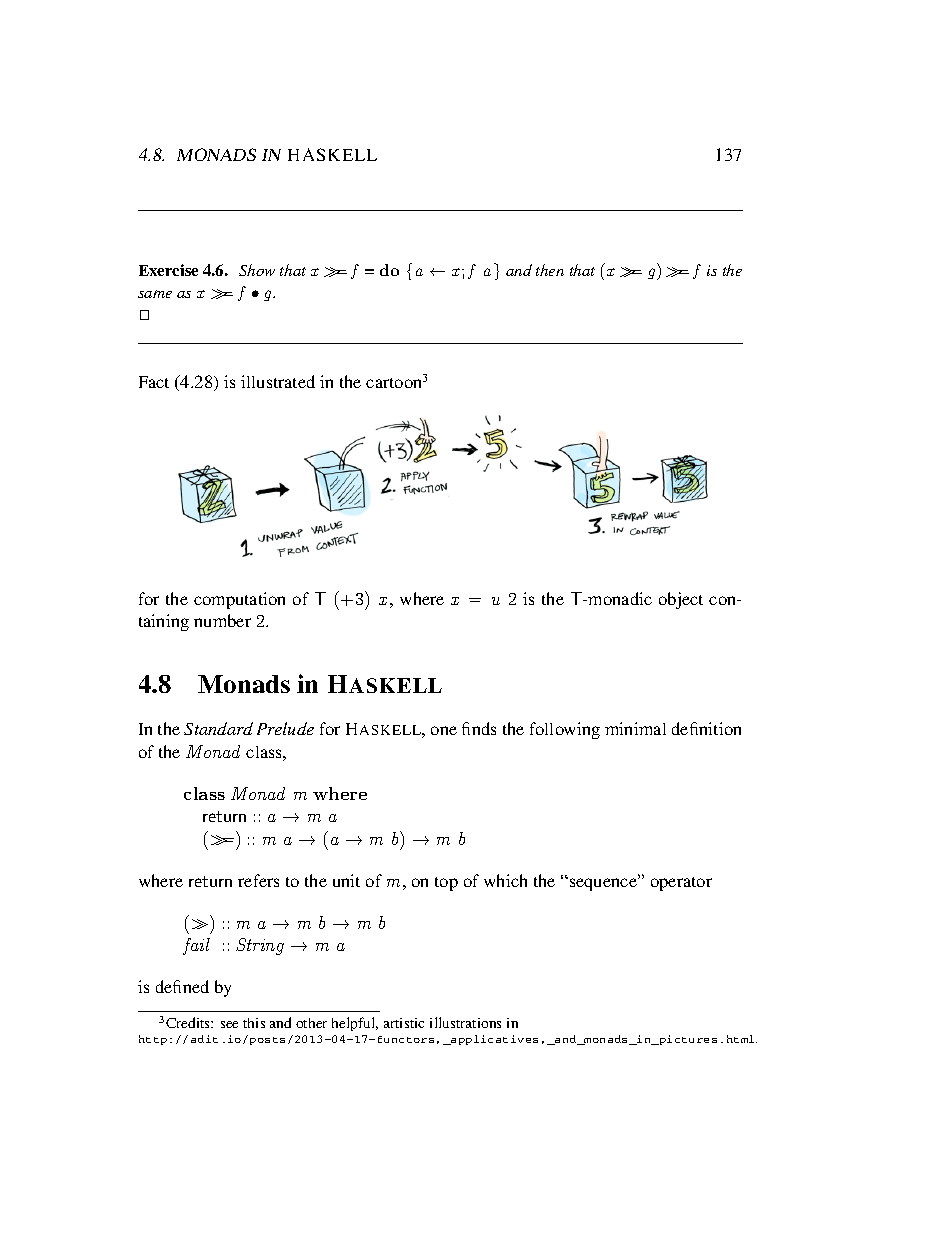 The image size is (952, 1233). Describe the element at coordinates (278, 381) in the document. I see `illustrated` at that location.
